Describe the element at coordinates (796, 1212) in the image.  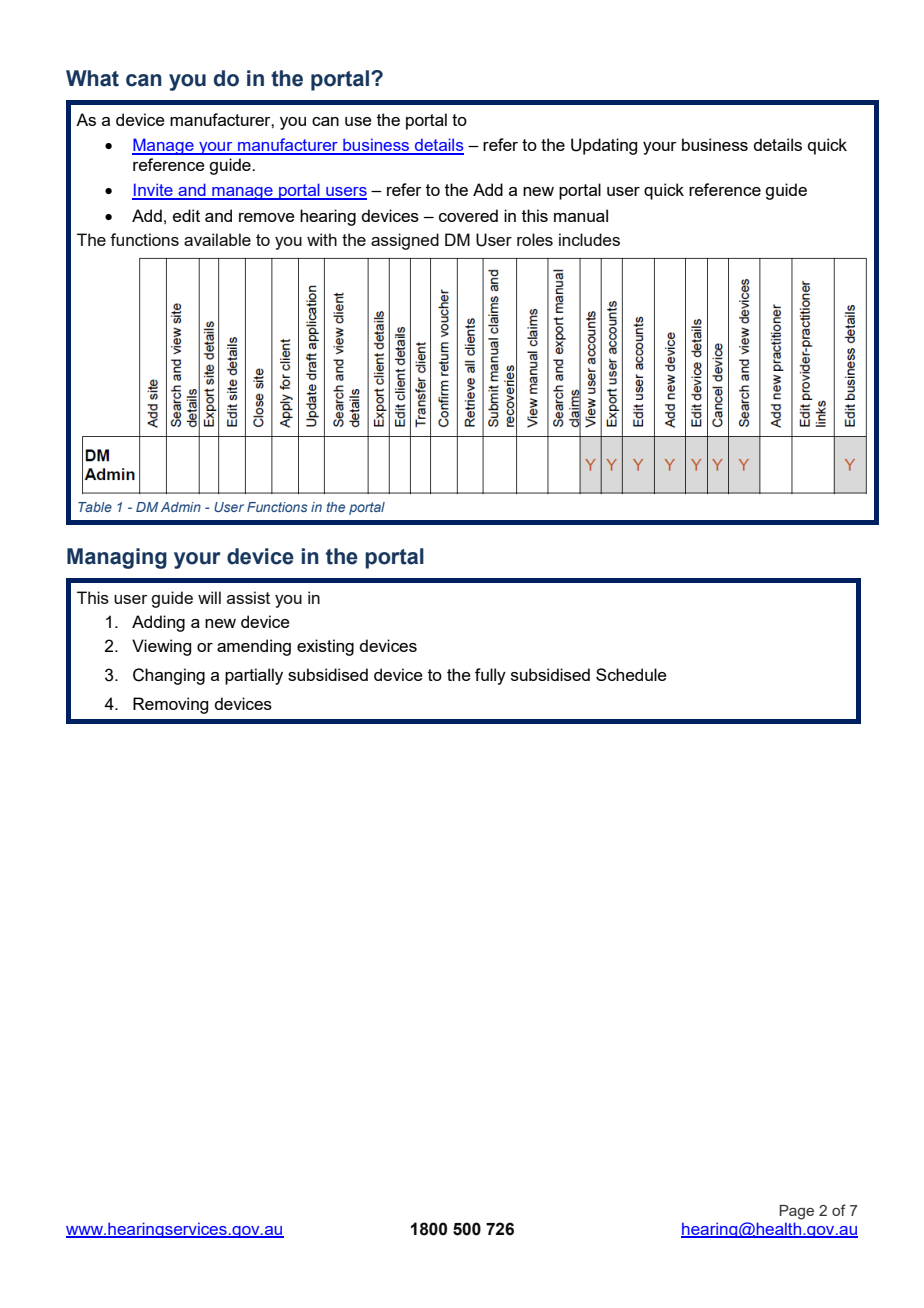
I see `Page` at that location.
